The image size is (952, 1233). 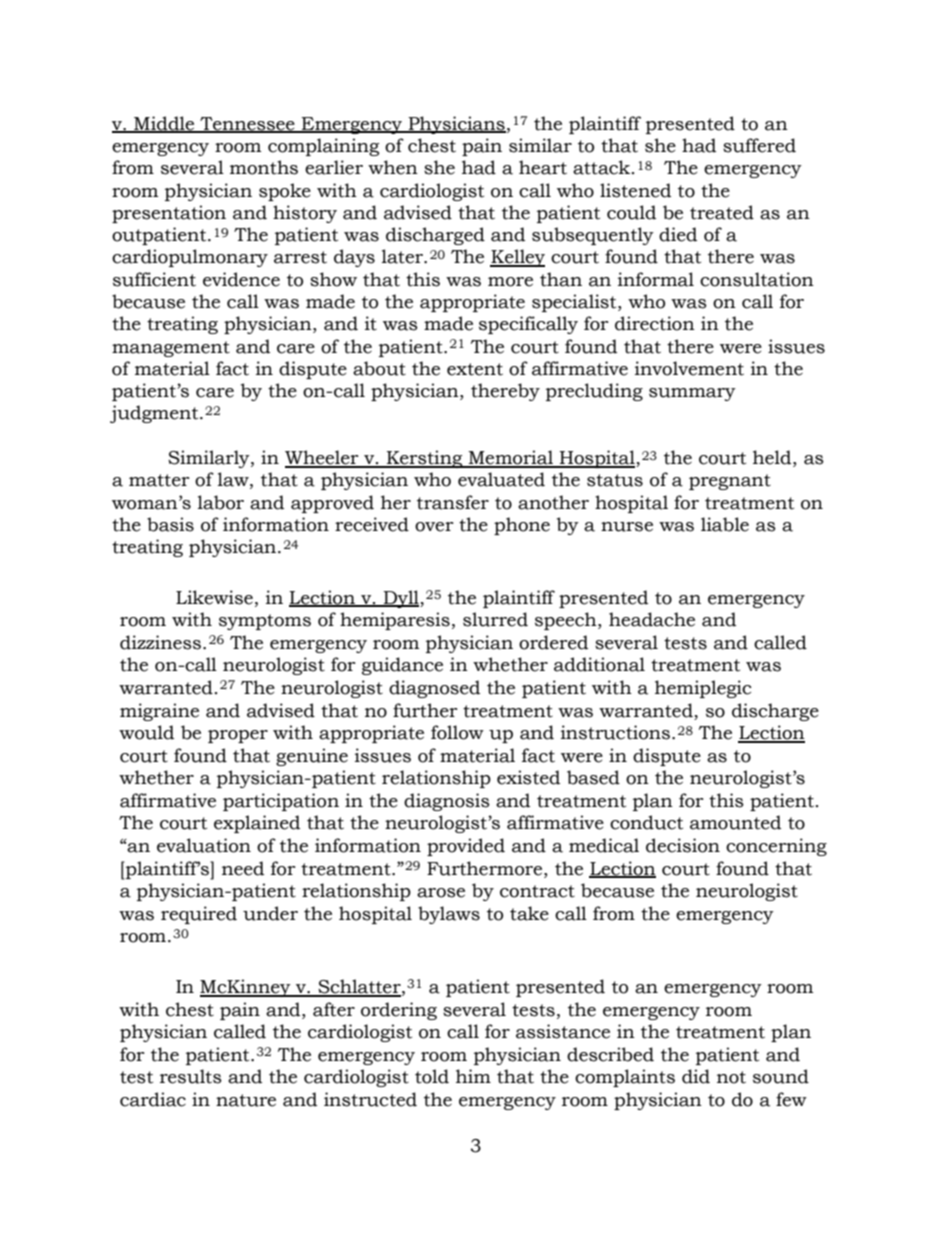 What do you see at coordinates (543, 167) in the screenshot?
I see `heart` at bounding box center [543, 167].
